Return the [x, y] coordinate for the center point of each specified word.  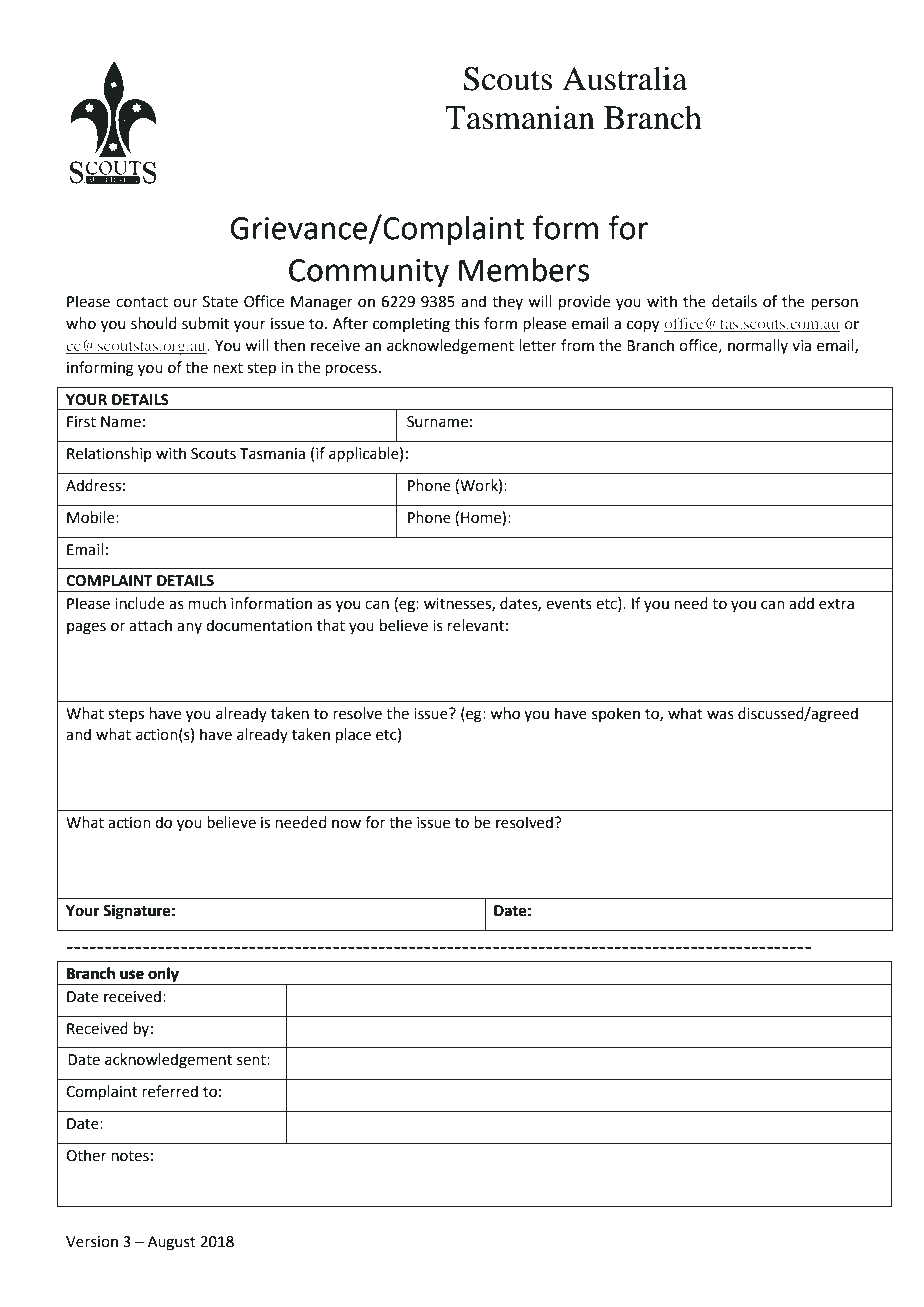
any [189, 628]
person [834, 304]
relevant [476, 625]
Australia [624, 78]
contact [142, 302]
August [172, 1243]
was [720, 715]
